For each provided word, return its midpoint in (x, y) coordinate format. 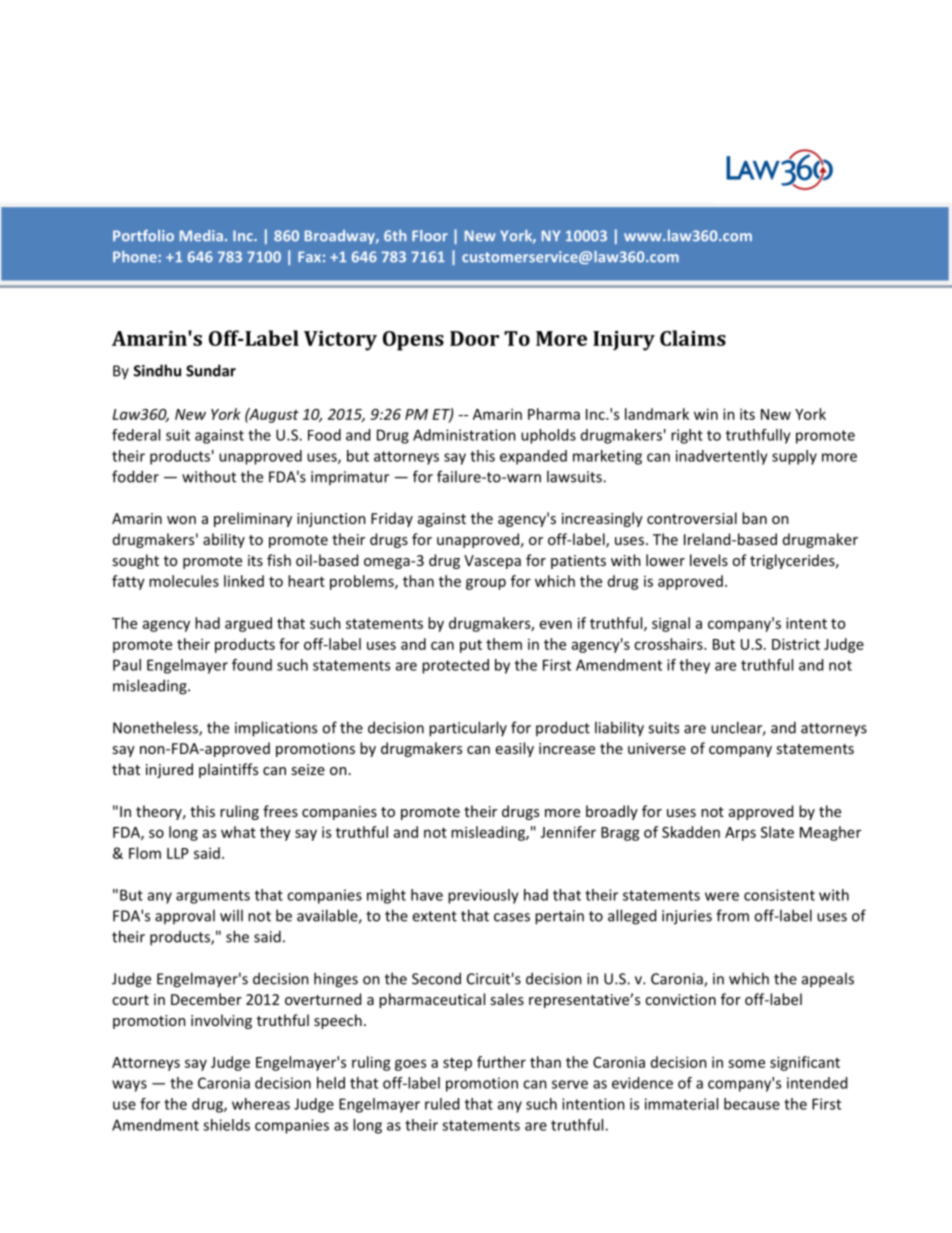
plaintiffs (228, 770)
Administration (464, 435)
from (732, 915)
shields (226, 1125)
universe (657, 748)
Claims (693, 338)
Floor (430, 236)
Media (201, 236)
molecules (184, 581)
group (486, 584)
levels (709, 560)
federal (136, 435)
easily (515, 749)
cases (512, 917)
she (237, 936)
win (706, 414)
